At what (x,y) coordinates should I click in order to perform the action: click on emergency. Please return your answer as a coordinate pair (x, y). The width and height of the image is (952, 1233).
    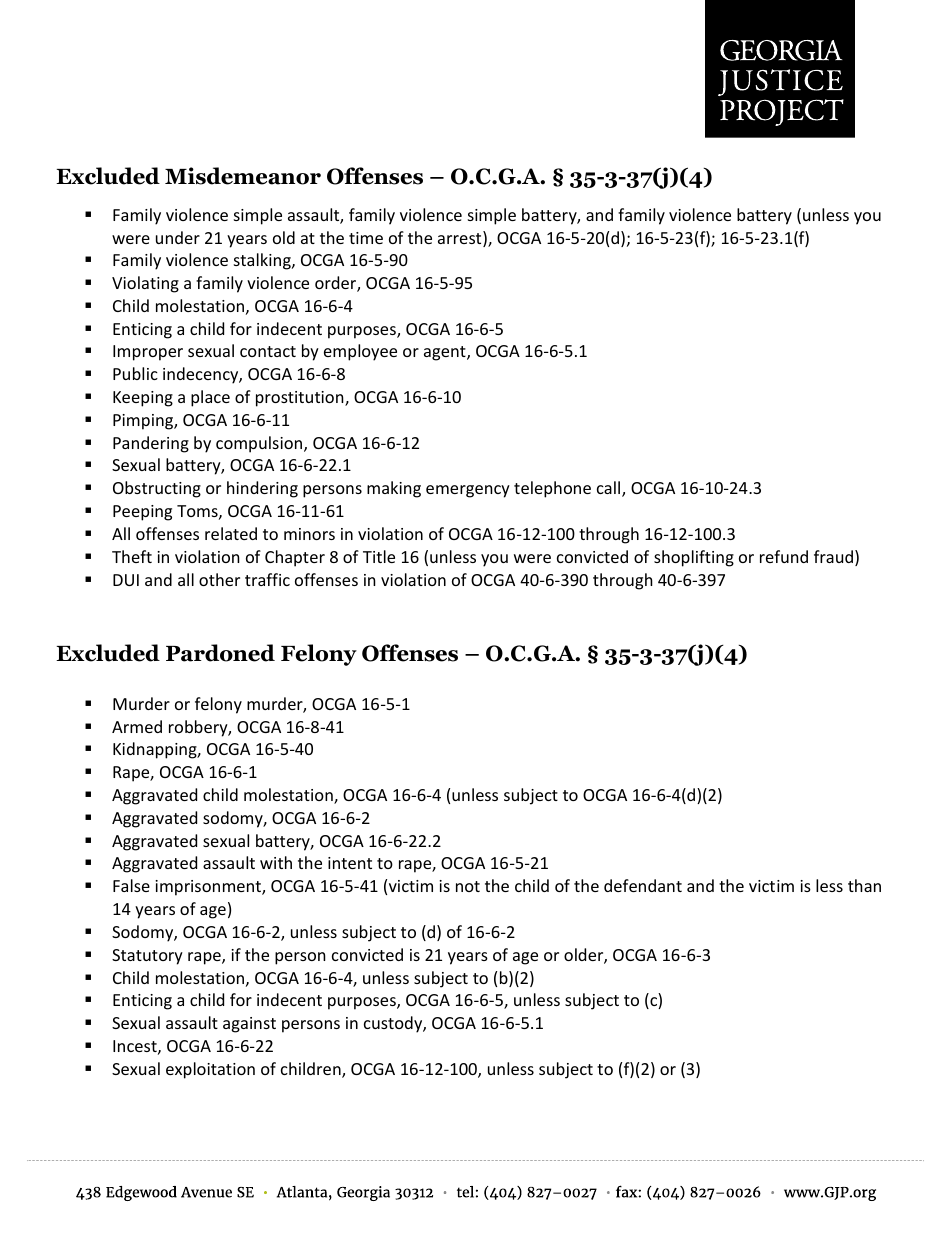
    Looking at the image, I should click on (468, 491).
